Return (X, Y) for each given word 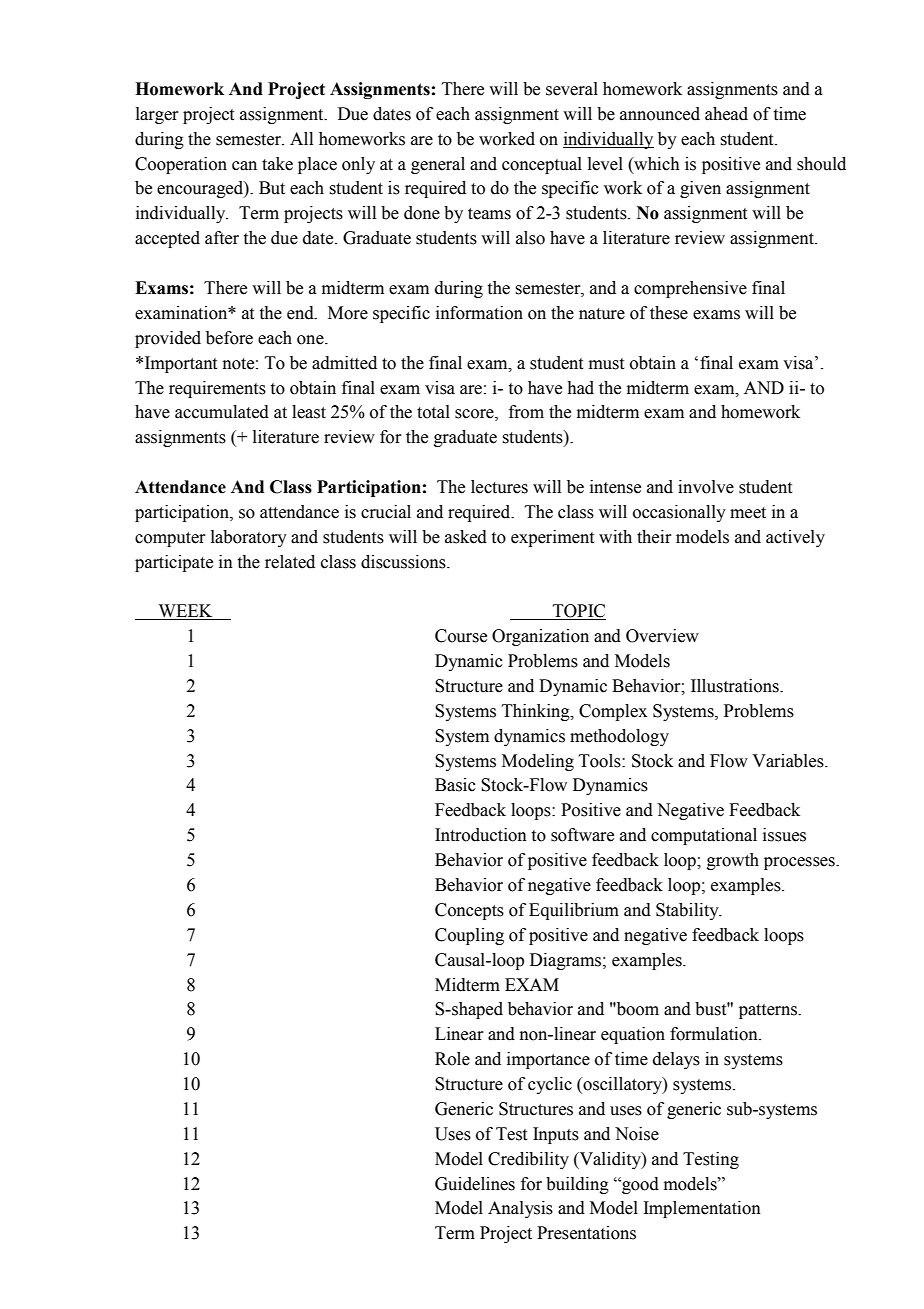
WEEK (185, 612)
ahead (726, 114)
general (438, 165)
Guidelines (475, 1184)
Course (461, 636)
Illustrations (736, 686)
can (244, 166)
